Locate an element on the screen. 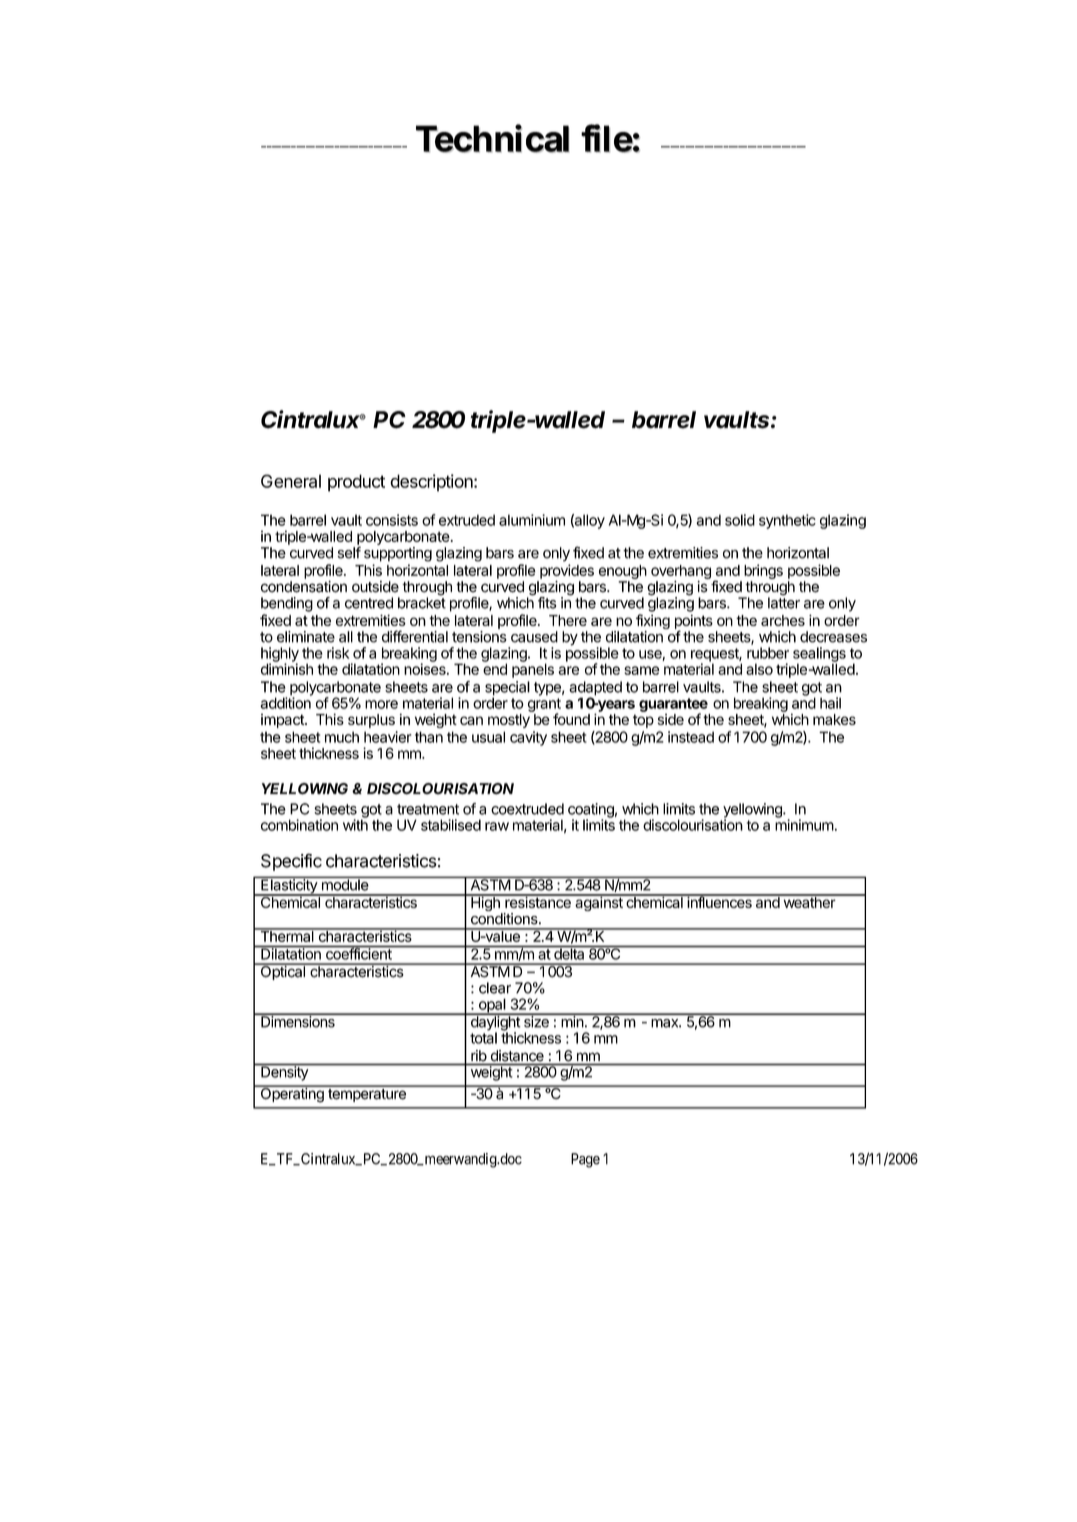  delta is located at coordinates (569, 953).
